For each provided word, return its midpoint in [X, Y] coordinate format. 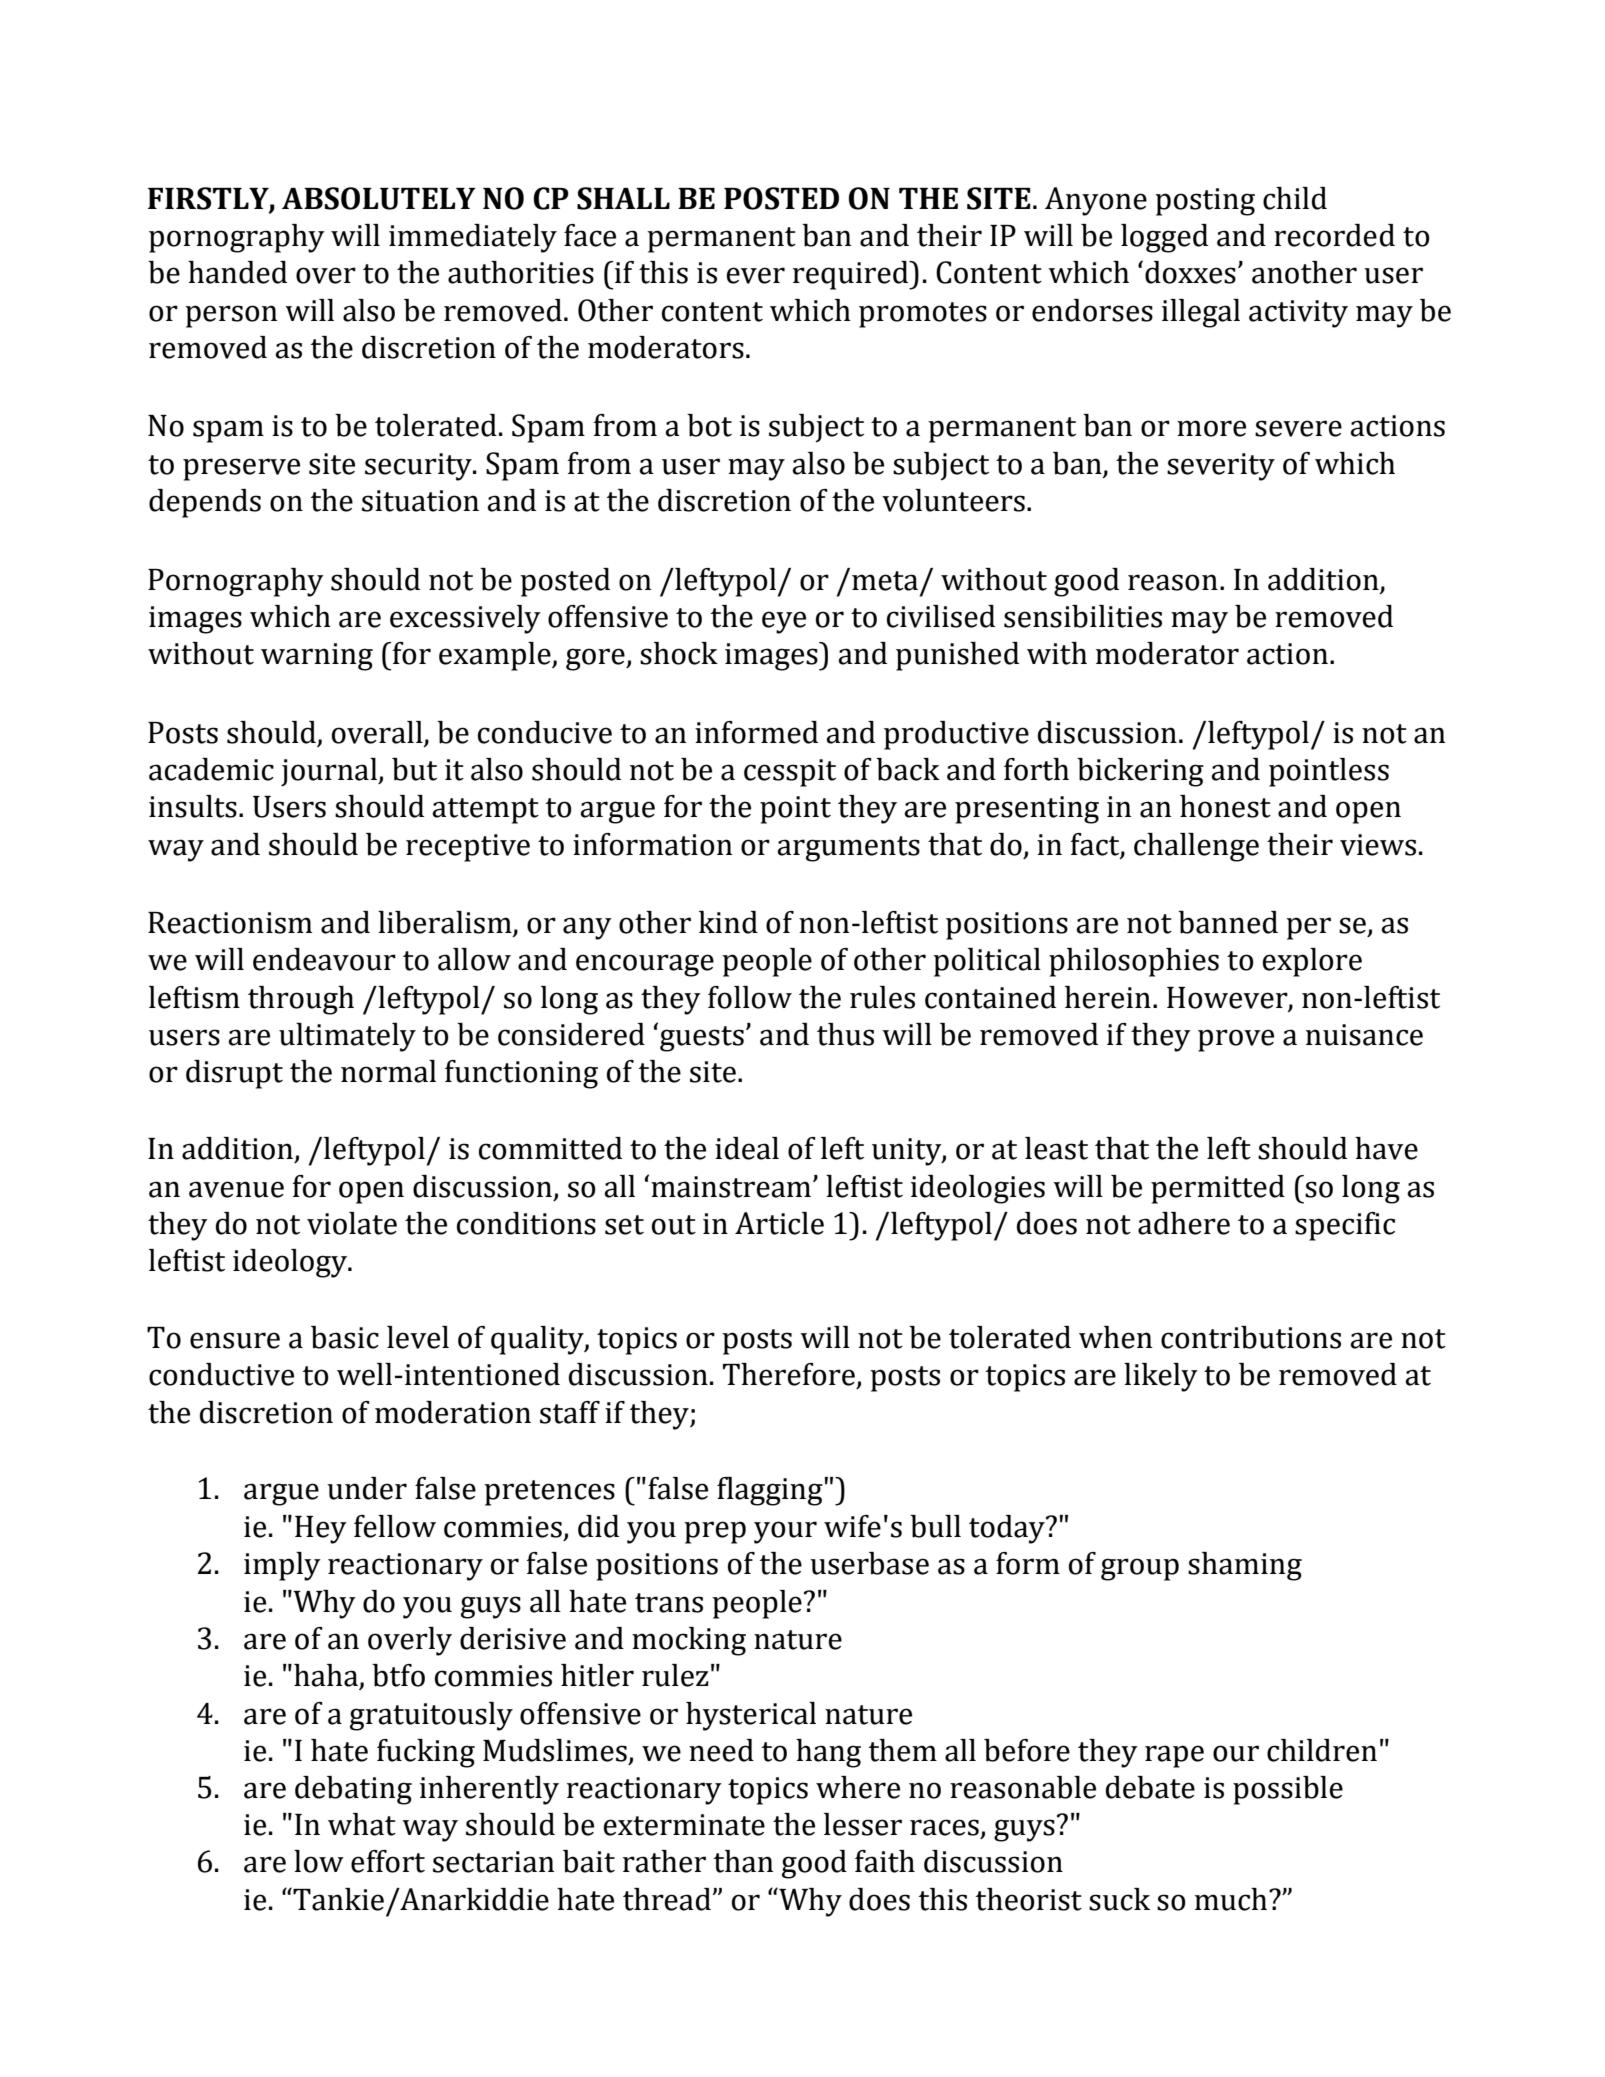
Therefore [789, 1374]
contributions [1251, 1337]
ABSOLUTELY [379, 198]
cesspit [790, 773]
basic [345, 1337]
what [362, 1824]
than [743, 1861]
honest [1225, 806]
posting [1205, 202]
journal [330, 772]
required [852, 275]
